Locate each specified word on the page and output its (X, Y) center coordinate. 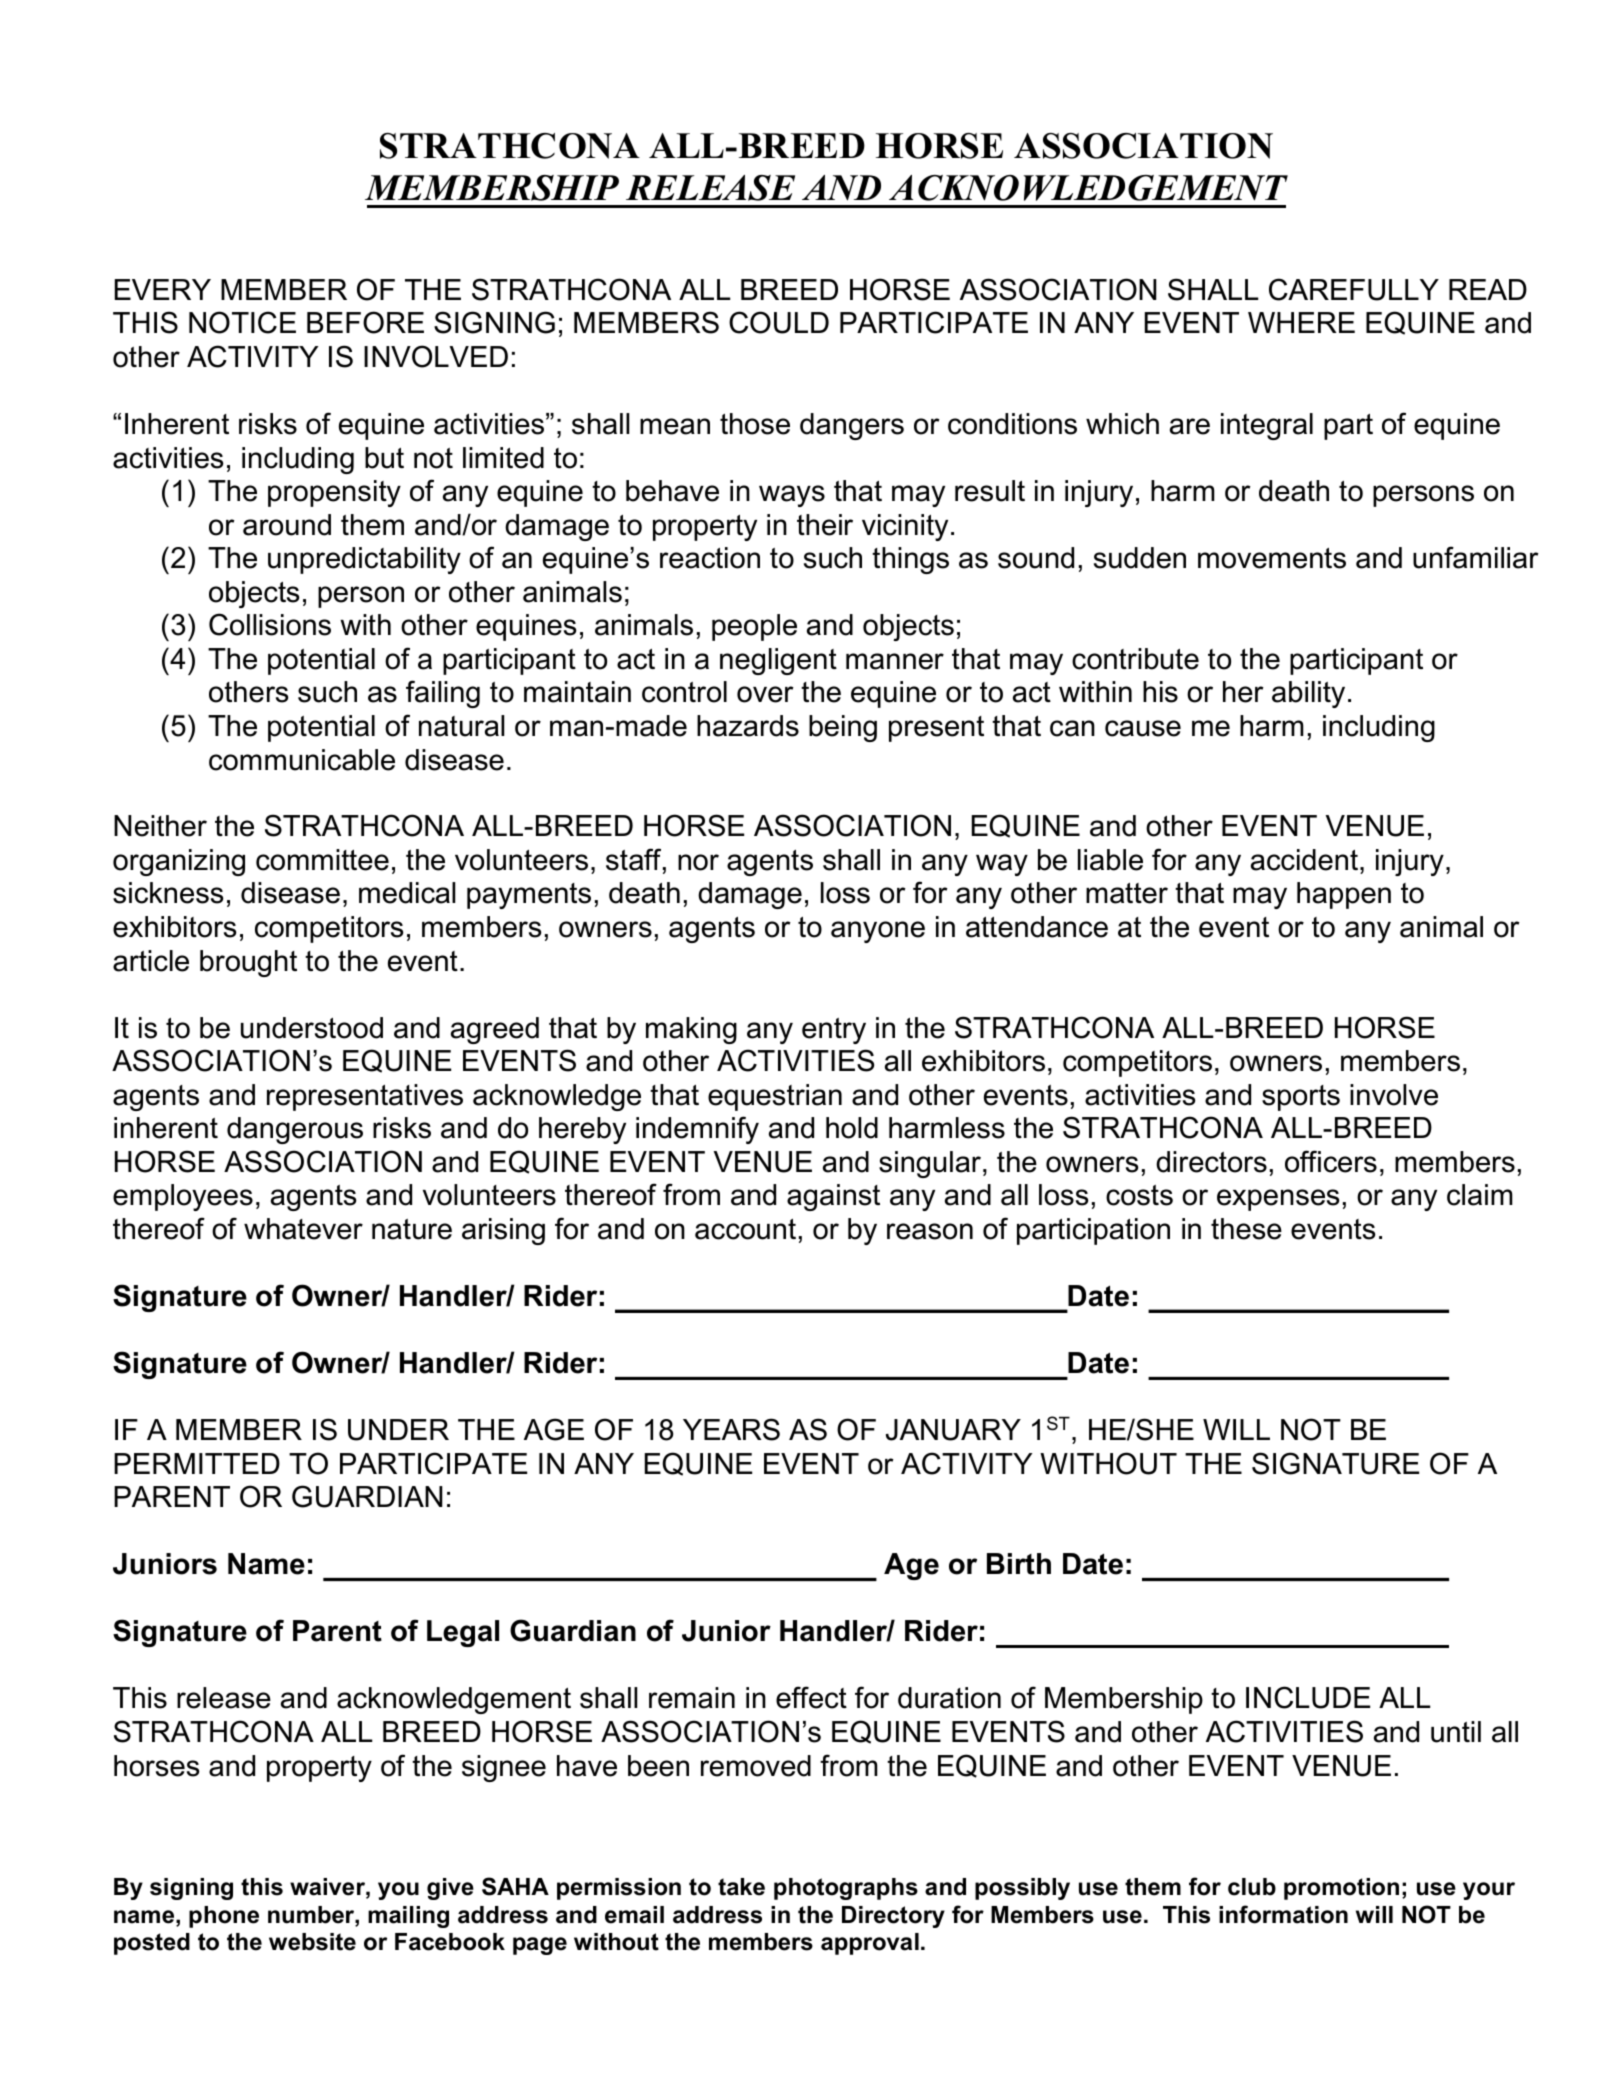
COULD (779, 322)
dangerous (295, 1130)
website (312, 1942)
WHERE (1301, 322)
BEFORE (365, 322)
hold (852, 1128)
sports (1301, 1098)
